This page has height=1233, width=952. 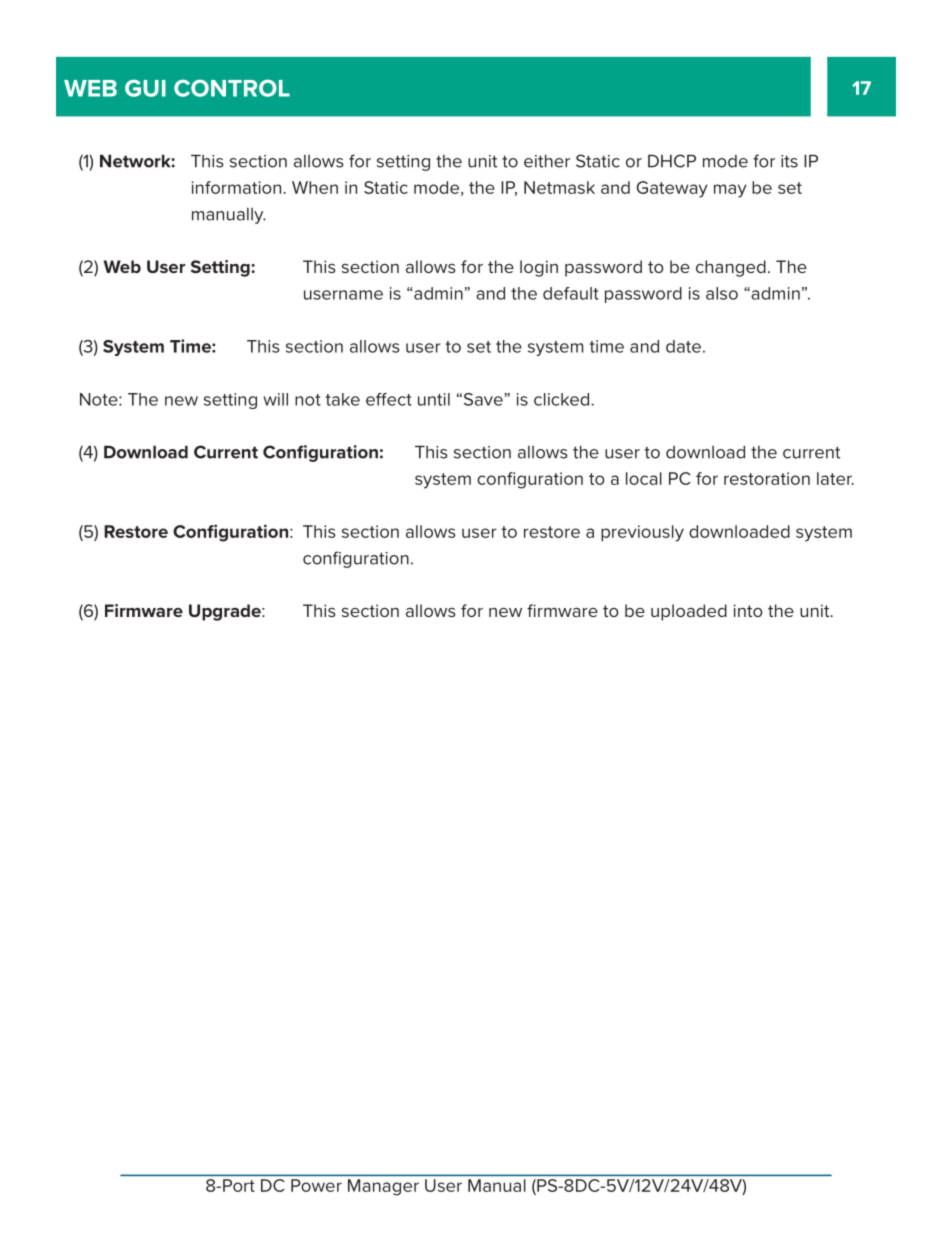 What do you see at coordinates (642, 533) in the page?
I see `previously` at bounding box center [642, 533].
